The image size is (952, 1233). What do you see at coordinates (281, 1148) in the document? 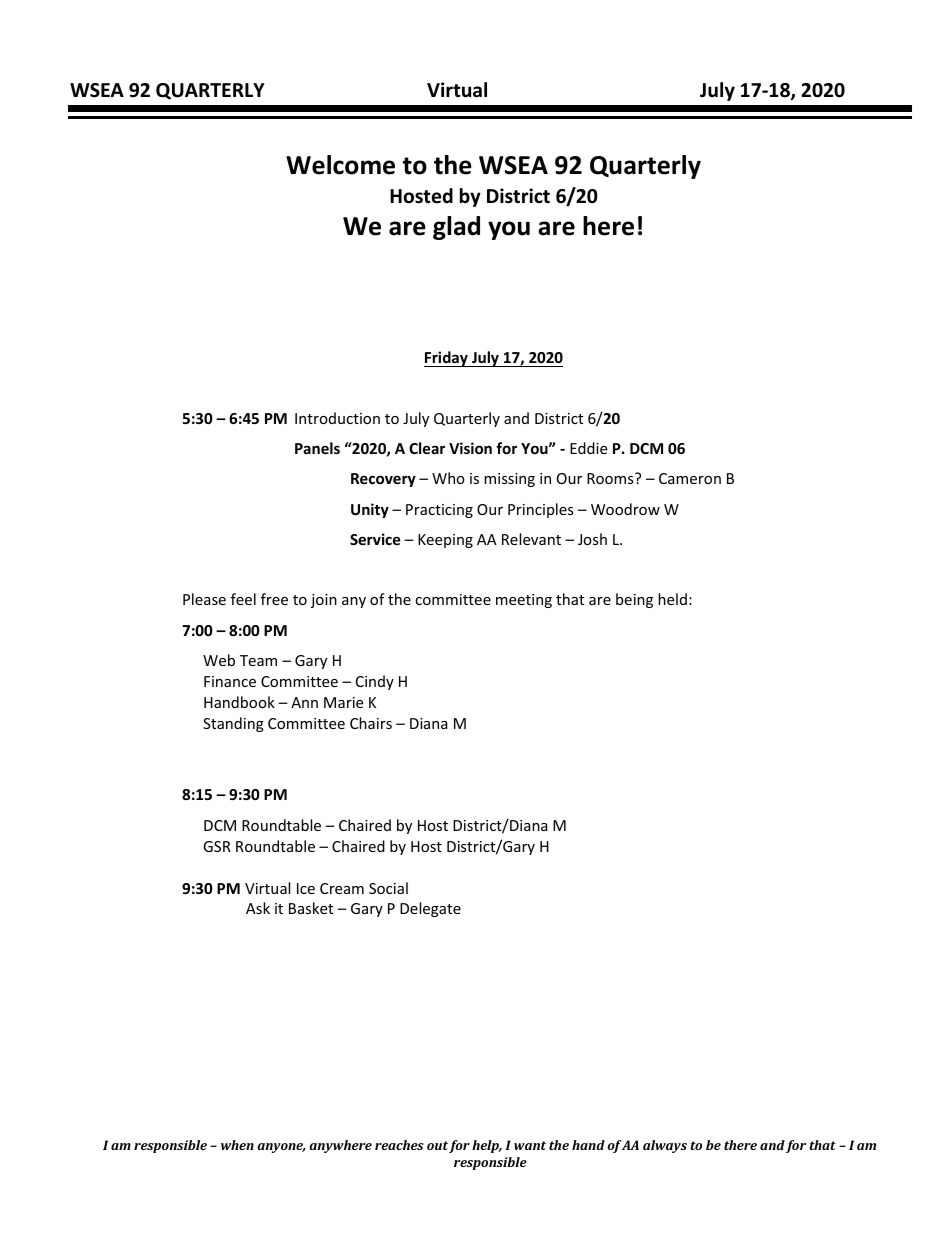
I see `anyone` at bounding box center [281, 1148].
